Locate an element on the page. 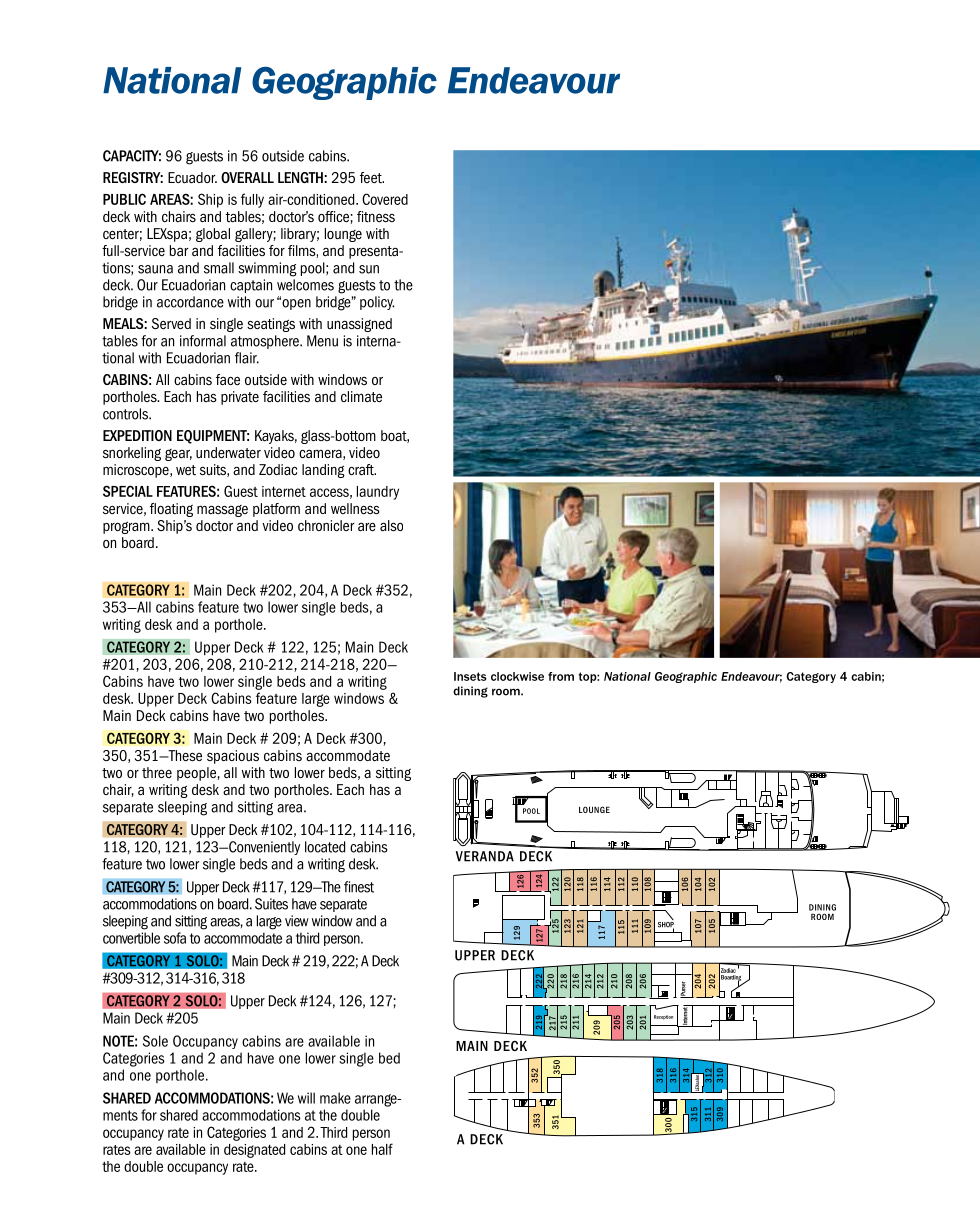  also is located at coordinates (391, 525).
